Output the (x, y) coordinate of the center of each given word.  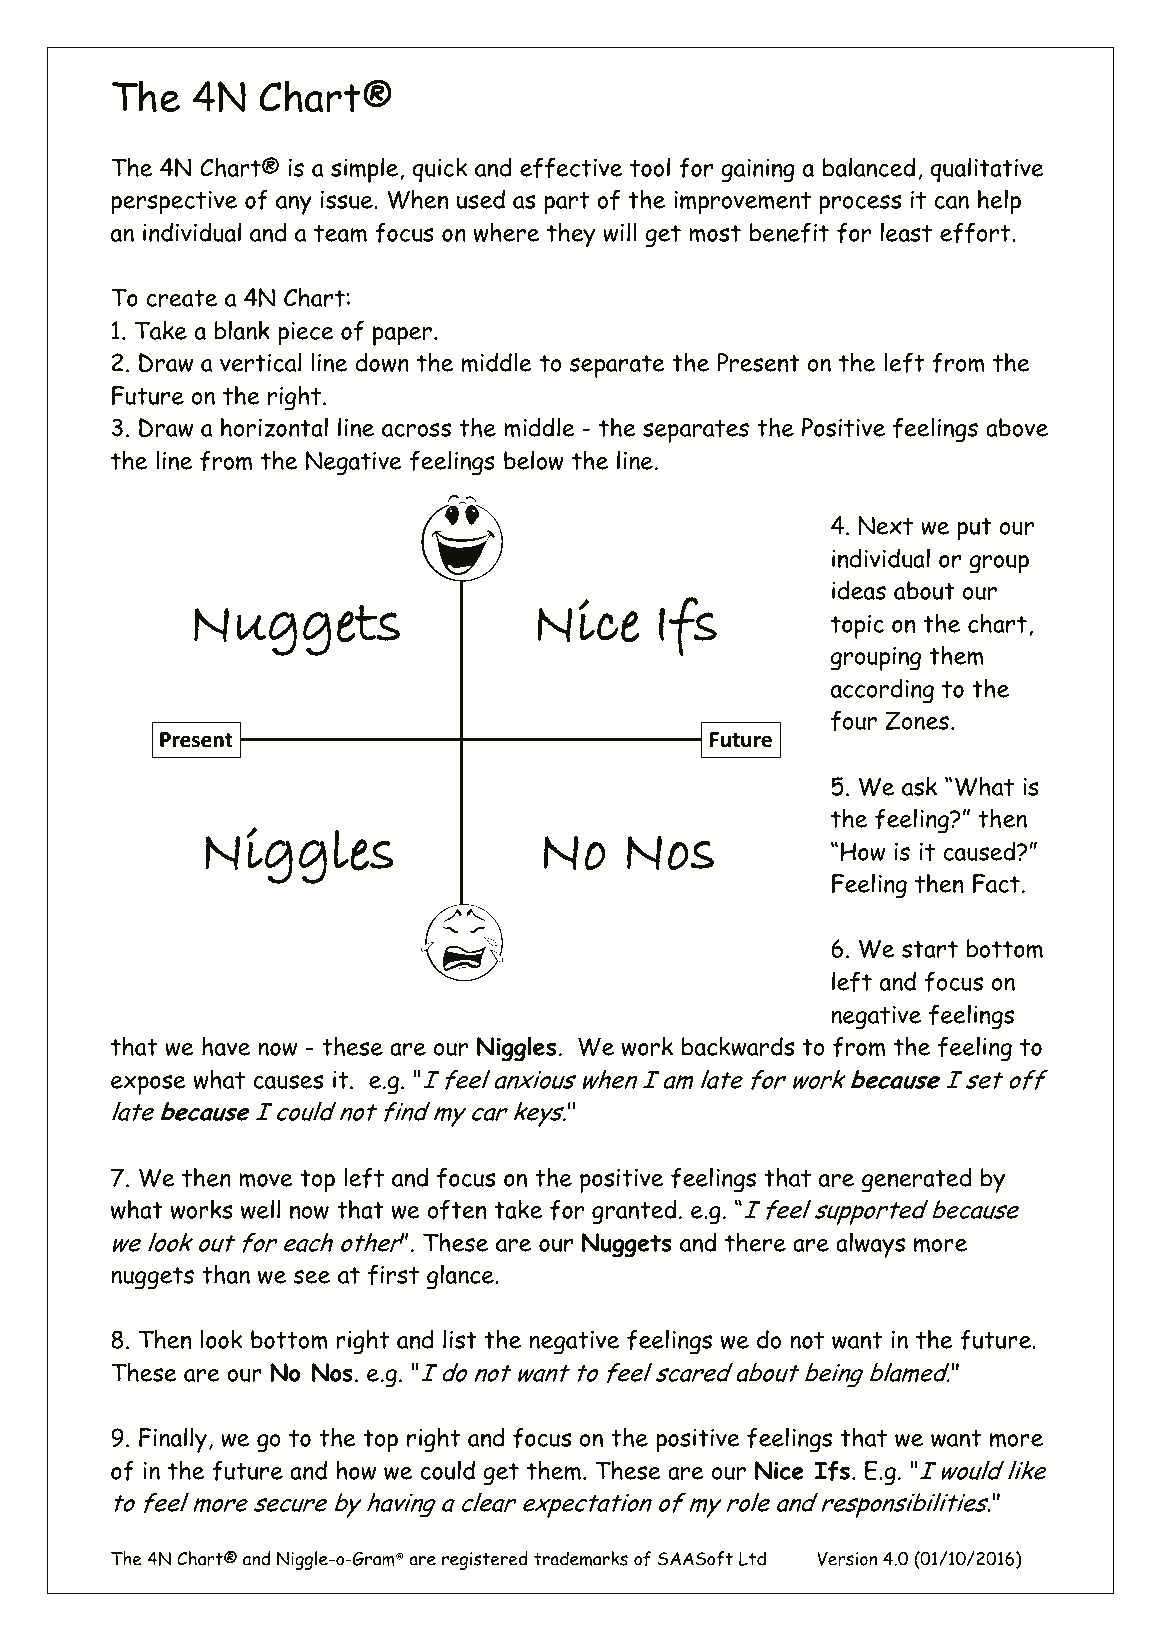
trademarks (581, 1558)
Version (847, 1559)
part (566, 203)
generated (917, 1180)
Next (885, 525)
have (226, 1046)
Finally (173, 1440)
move (266, 1180)
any (294, 205)
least (906, 232)
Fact (996, 883)
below (534, 460)
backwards (738, 1046)
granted (634, 1212)
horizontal (274, 427)
